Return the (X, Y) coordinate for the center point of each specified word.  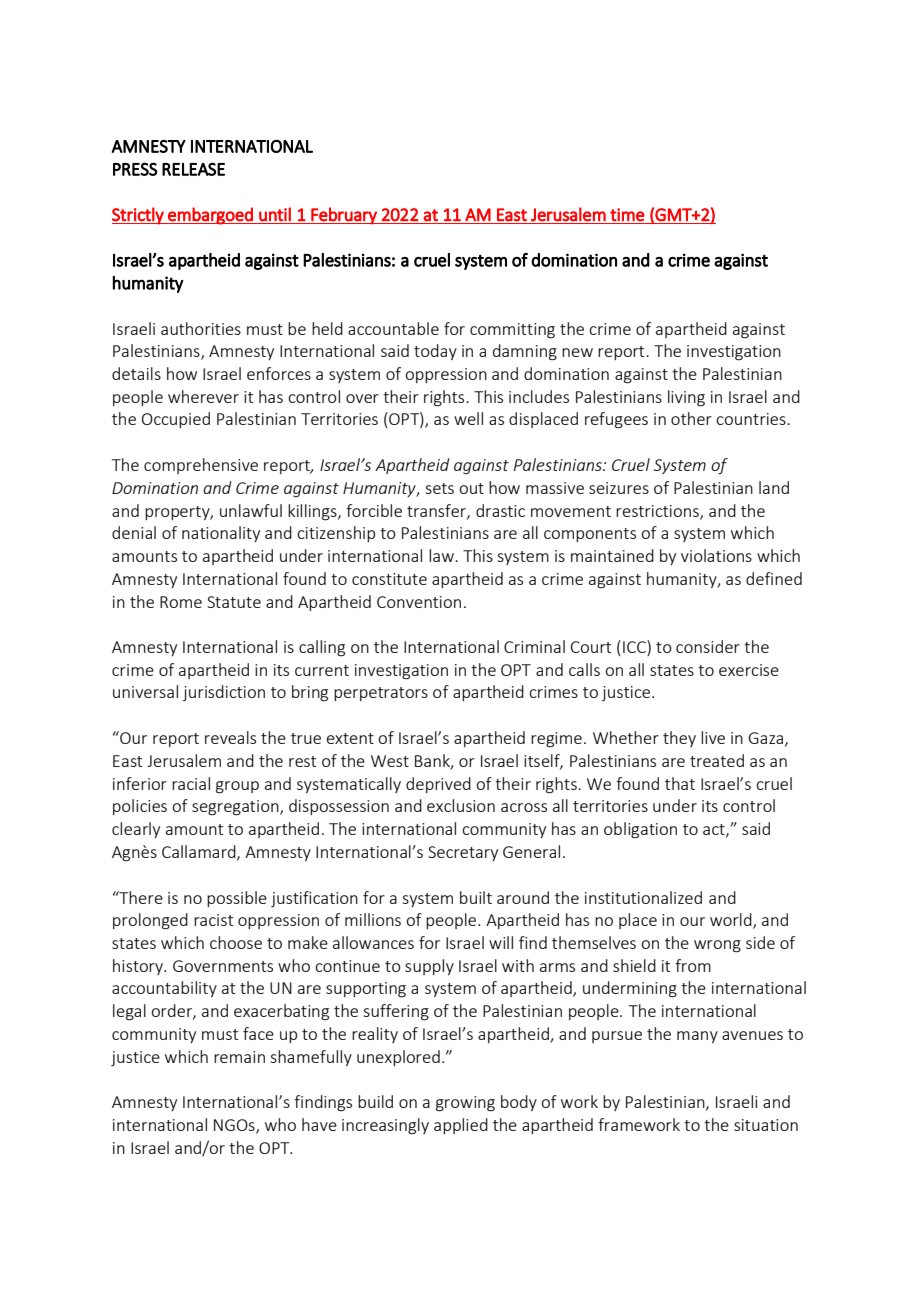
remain (239, 1057)
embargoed (210, 216)
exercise (749, 670)
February (344, 216)
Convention (419, 602)
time (627, 215)
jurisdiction (224, 693)
